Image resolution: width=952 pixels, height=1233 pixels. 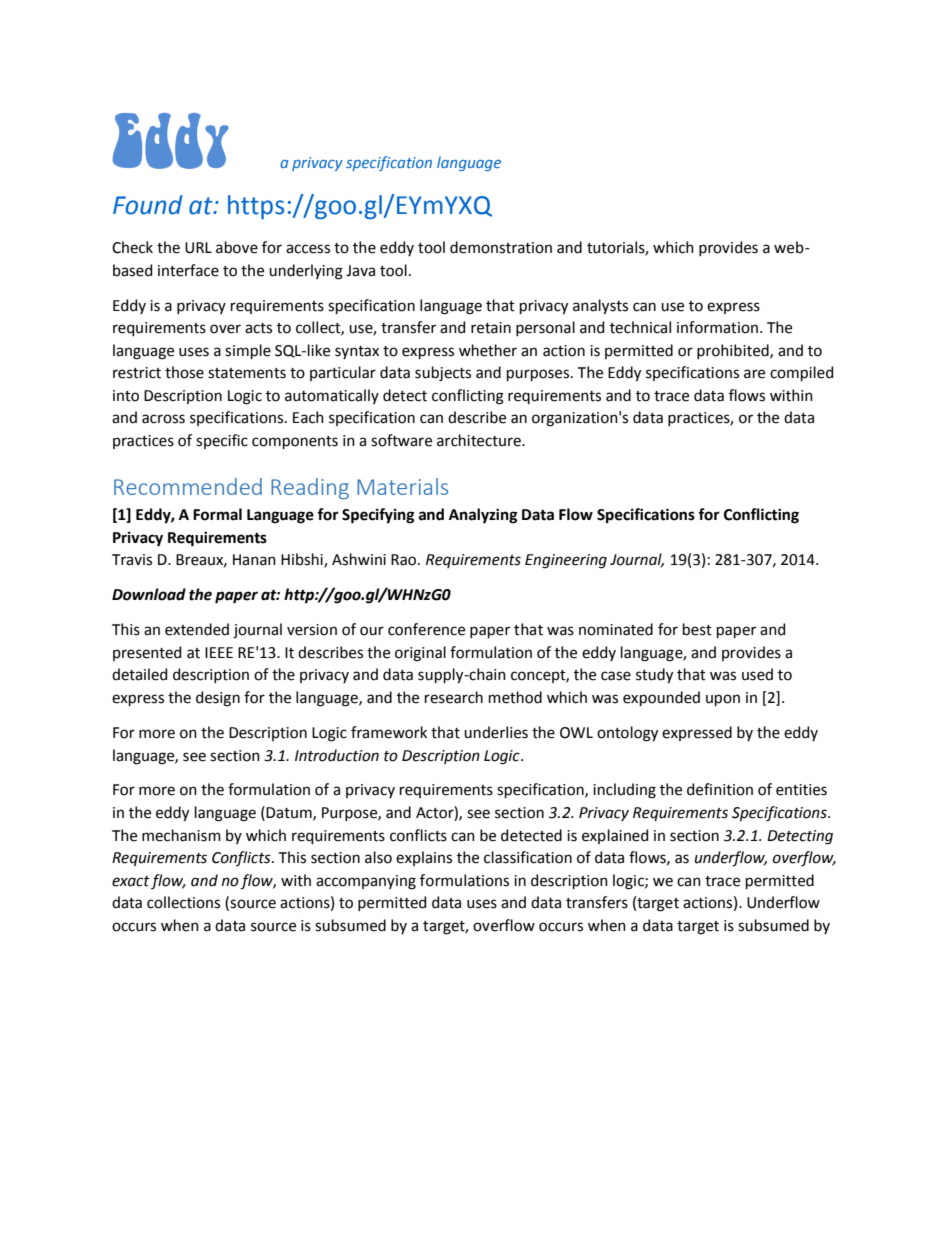 I want to click on across, so click(x=163, y=419).
